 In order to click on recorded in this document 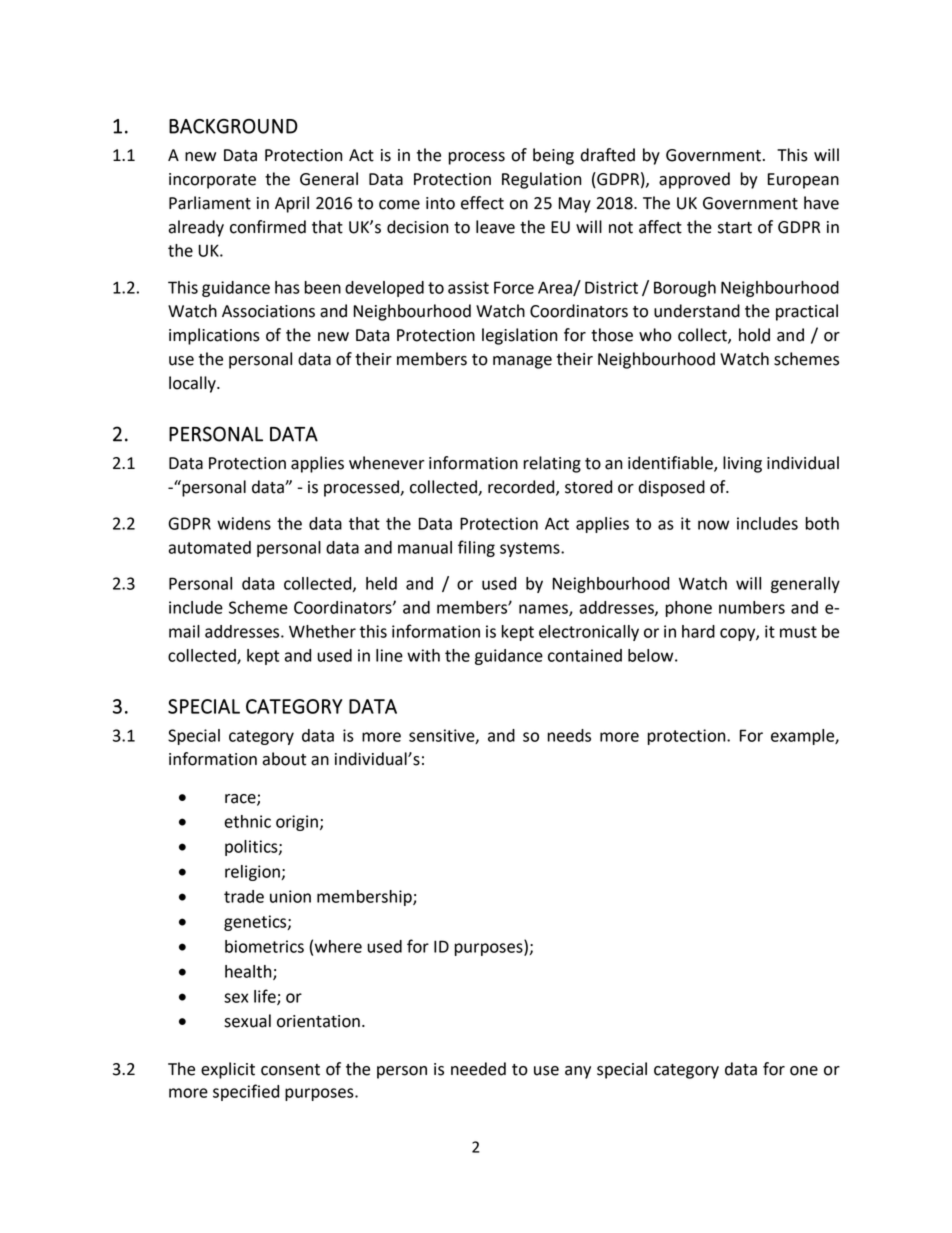, I will do `click(522, 487)`.
